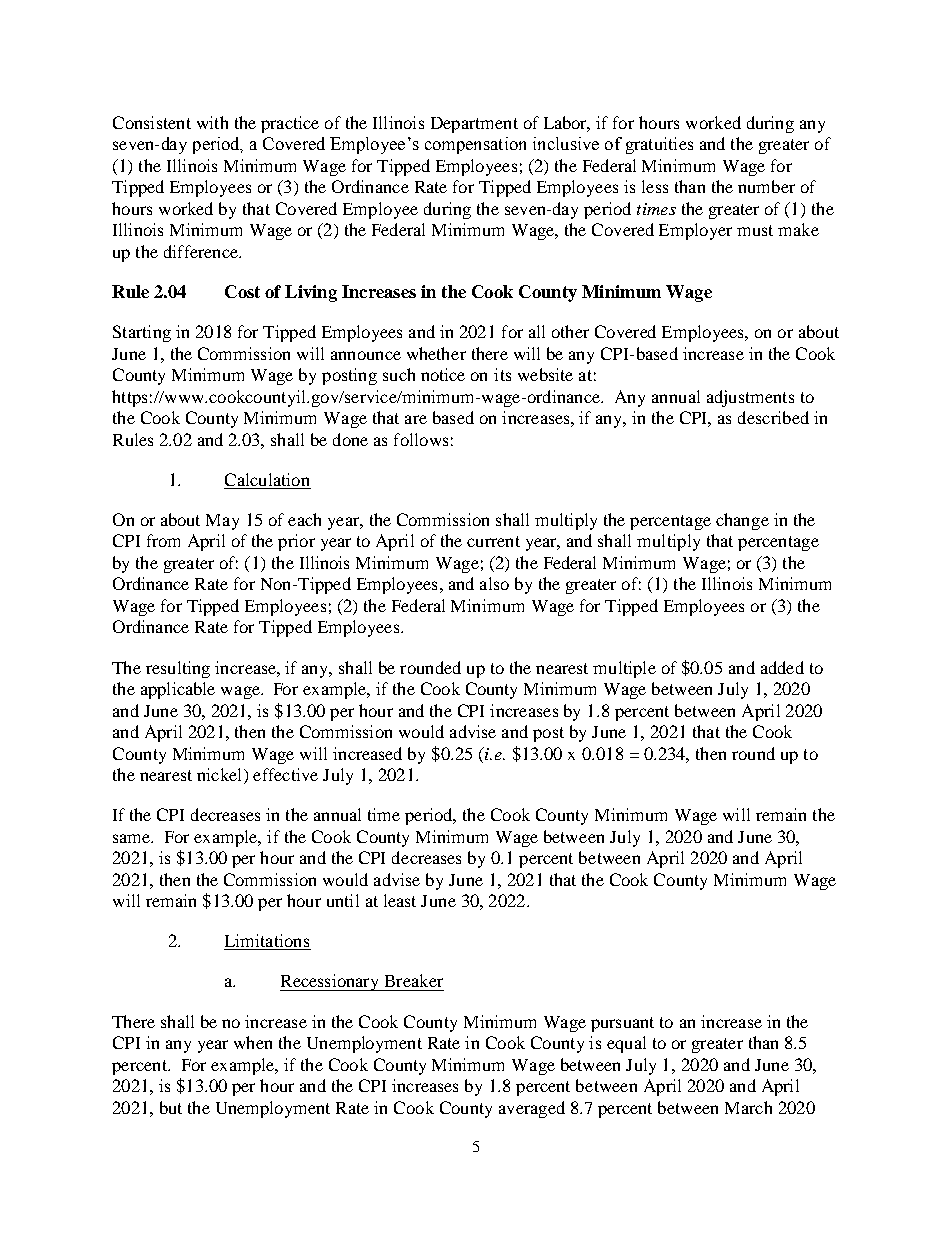 This image has width=952, height=1233. Describe the element at coordinates (782, 667) in the image. I see `added` at that location.
